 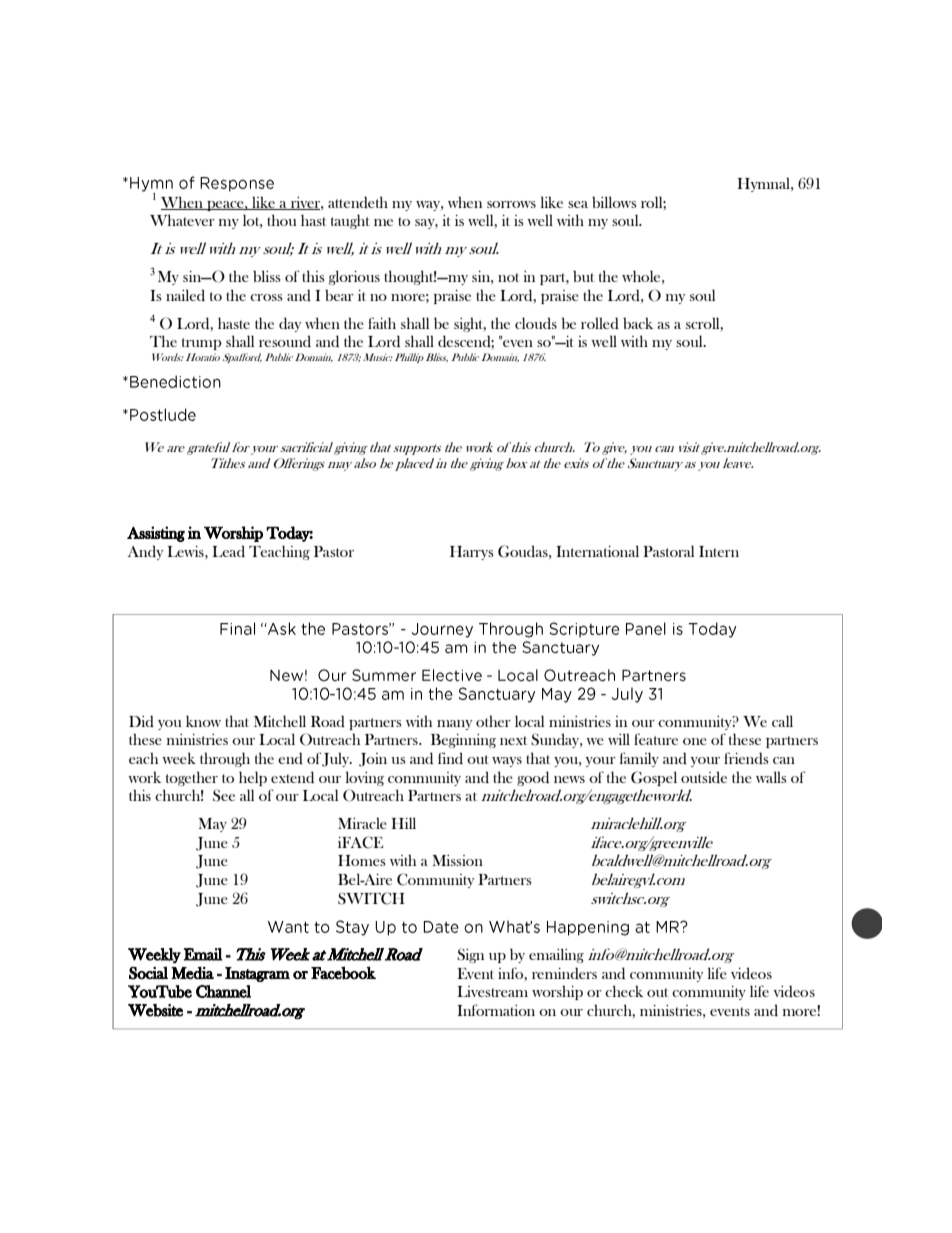 I want to click on See, so click(x=224, y=795).
